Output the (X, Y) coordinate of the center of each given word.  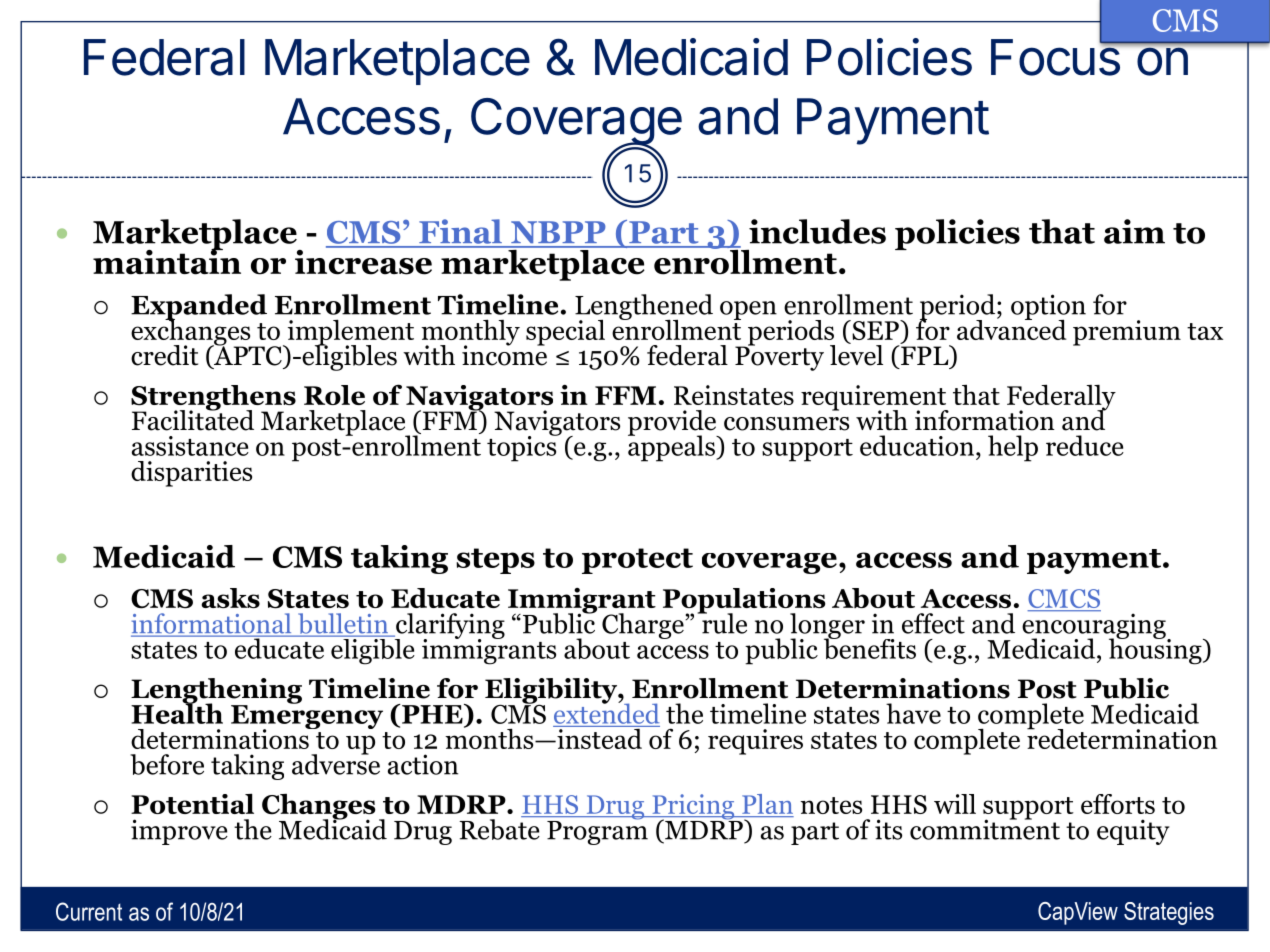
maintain (167, 261)
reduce (1085, 445)
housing (1156, 650)
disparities (191, 474)
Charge (644, 626)
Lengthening (216, 692)
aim (1134, 231)
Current (89, 911)
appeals (672, 447)
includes (817, 231)
